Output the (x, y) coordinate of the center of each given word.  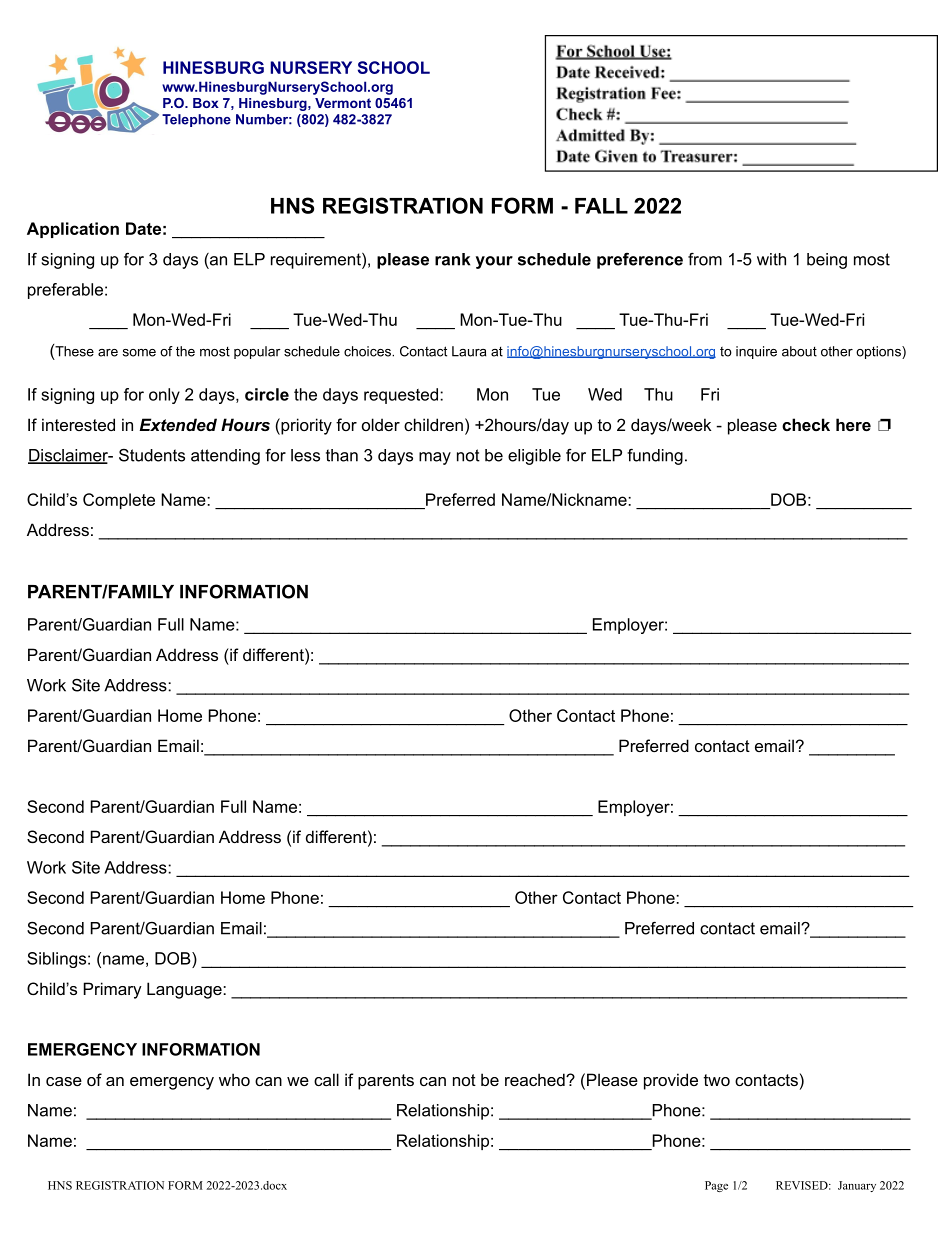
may (435, 458)
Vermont (343, 103)
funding (655, 457)
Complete (119, 501)
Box (206, 103)
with (771, 259)
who (234, 1079)
